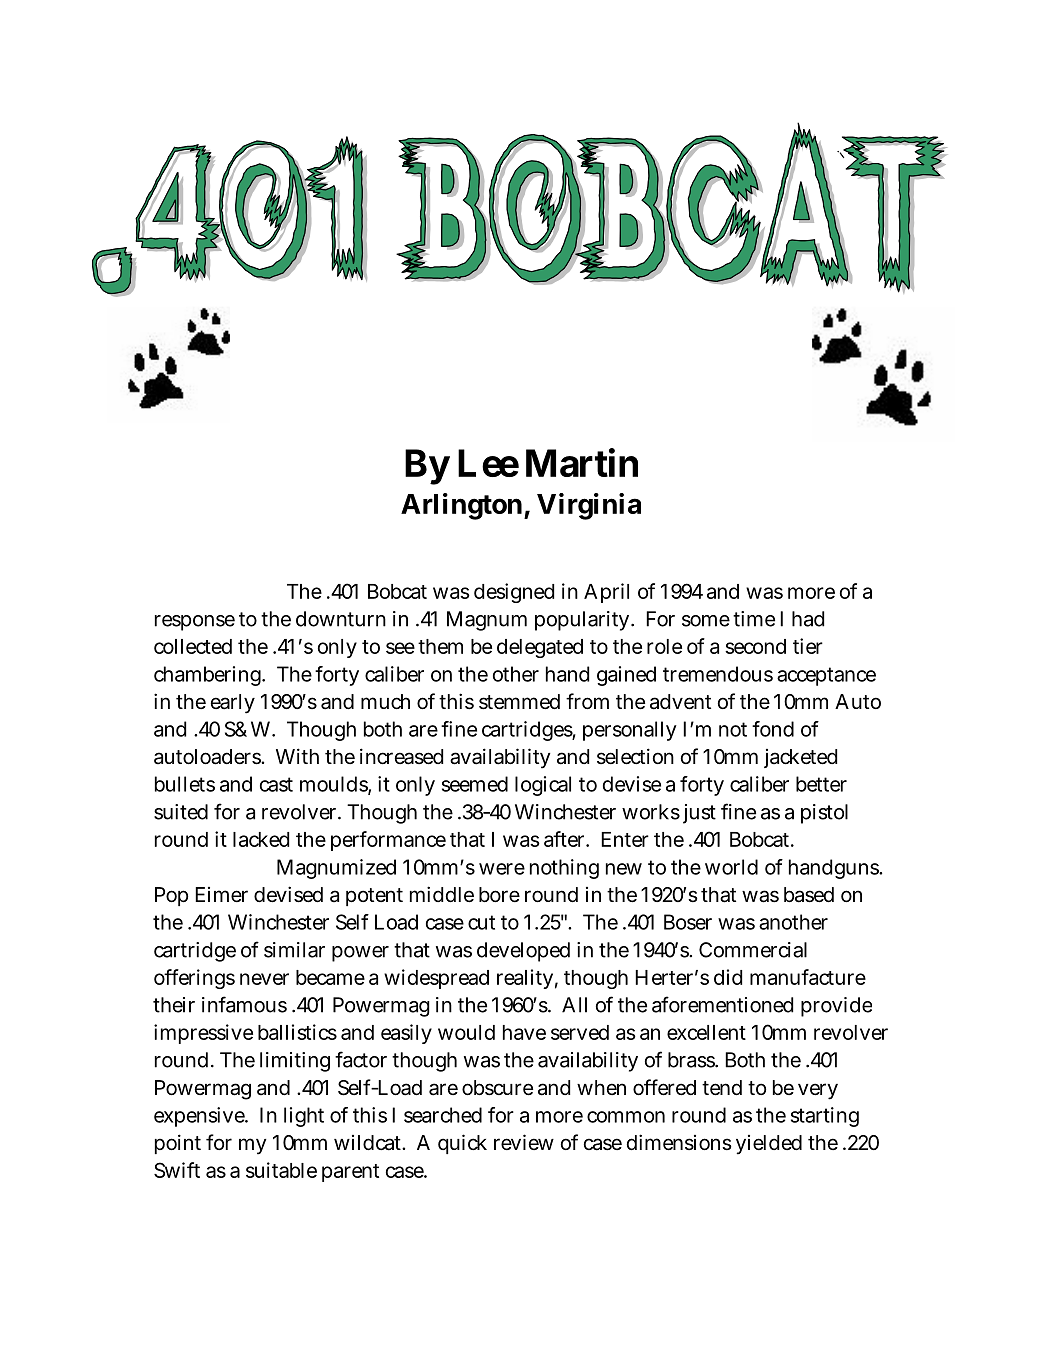 The width and height of the screenshot is (1042, 1349). What do you see at coordinates (589, 506) in the screenshot?
I see `Virginia` at bounding box center [589, 506].
